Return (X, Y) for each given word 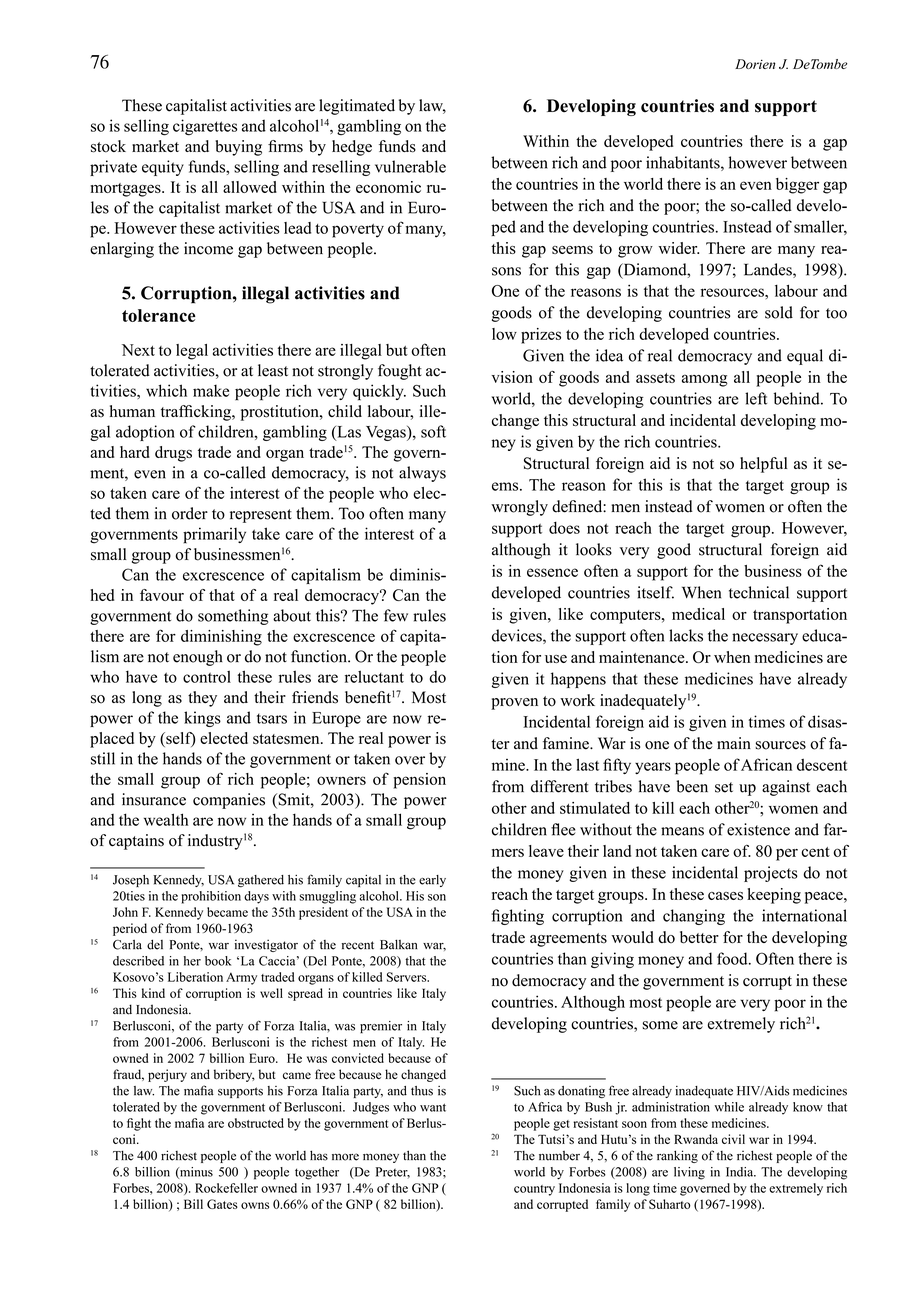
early (432, 881)
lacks (686, 635)
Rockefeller (226, 1188)
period (130, 929)
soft (433, 431)
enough (198, 658)
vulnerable (410, 166)
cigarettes (205, 127)
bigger (797, 186)
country (534, 1190)
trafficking (197, 413)
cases (725, 896)
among (705, 380)
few (396, 615)
